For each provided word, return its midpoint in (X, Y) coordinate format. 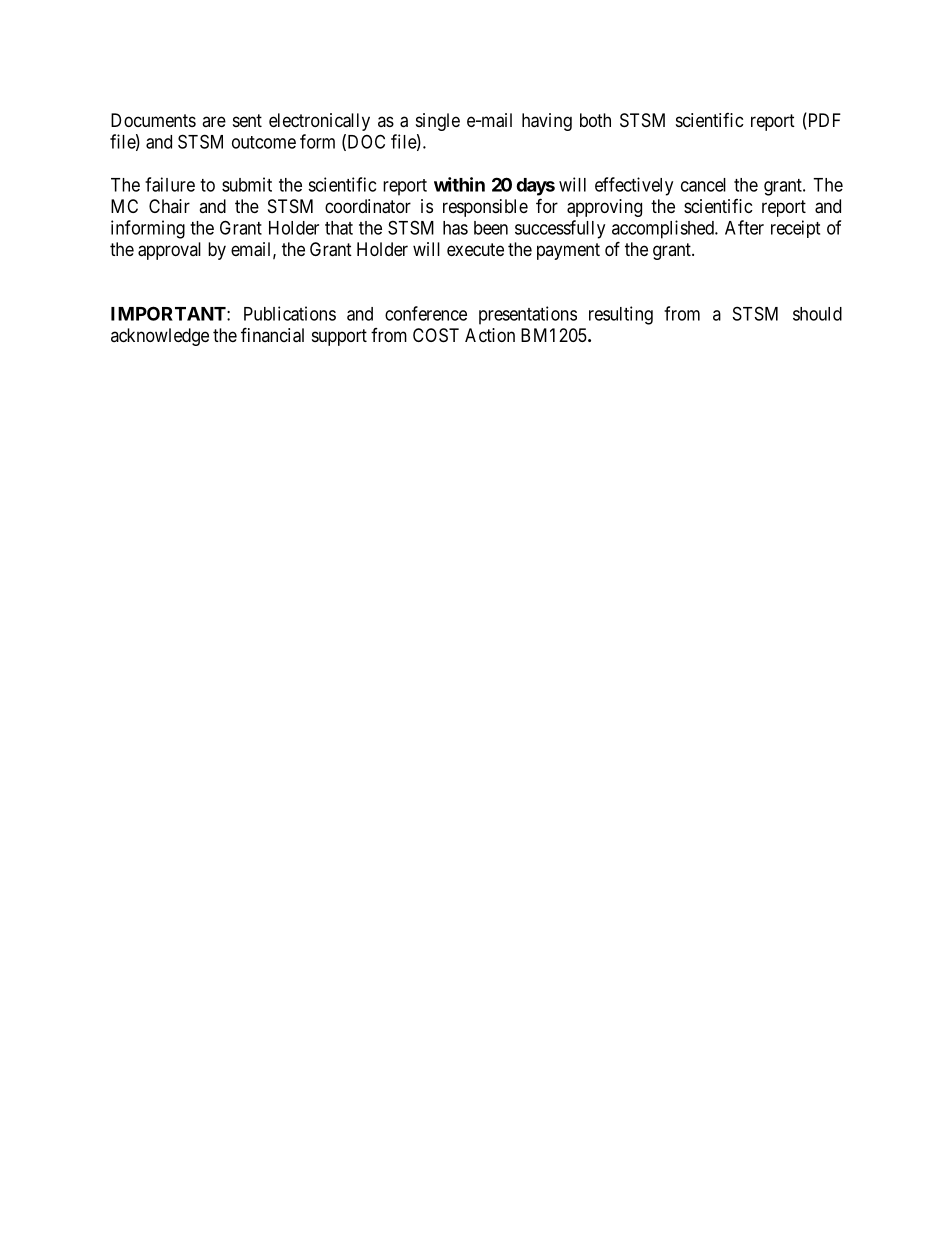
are (214, 121)
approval (169, 251)
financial (272, 335)
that (339, 228)
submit (247, 184)
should (817, 314)
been (491, 228)
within (459, 184)
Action (490, 335)
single (438, 122)
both (595, 120)
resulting (621, 315)
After (744, 227)
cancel (703, 185)
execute (475, 249)
